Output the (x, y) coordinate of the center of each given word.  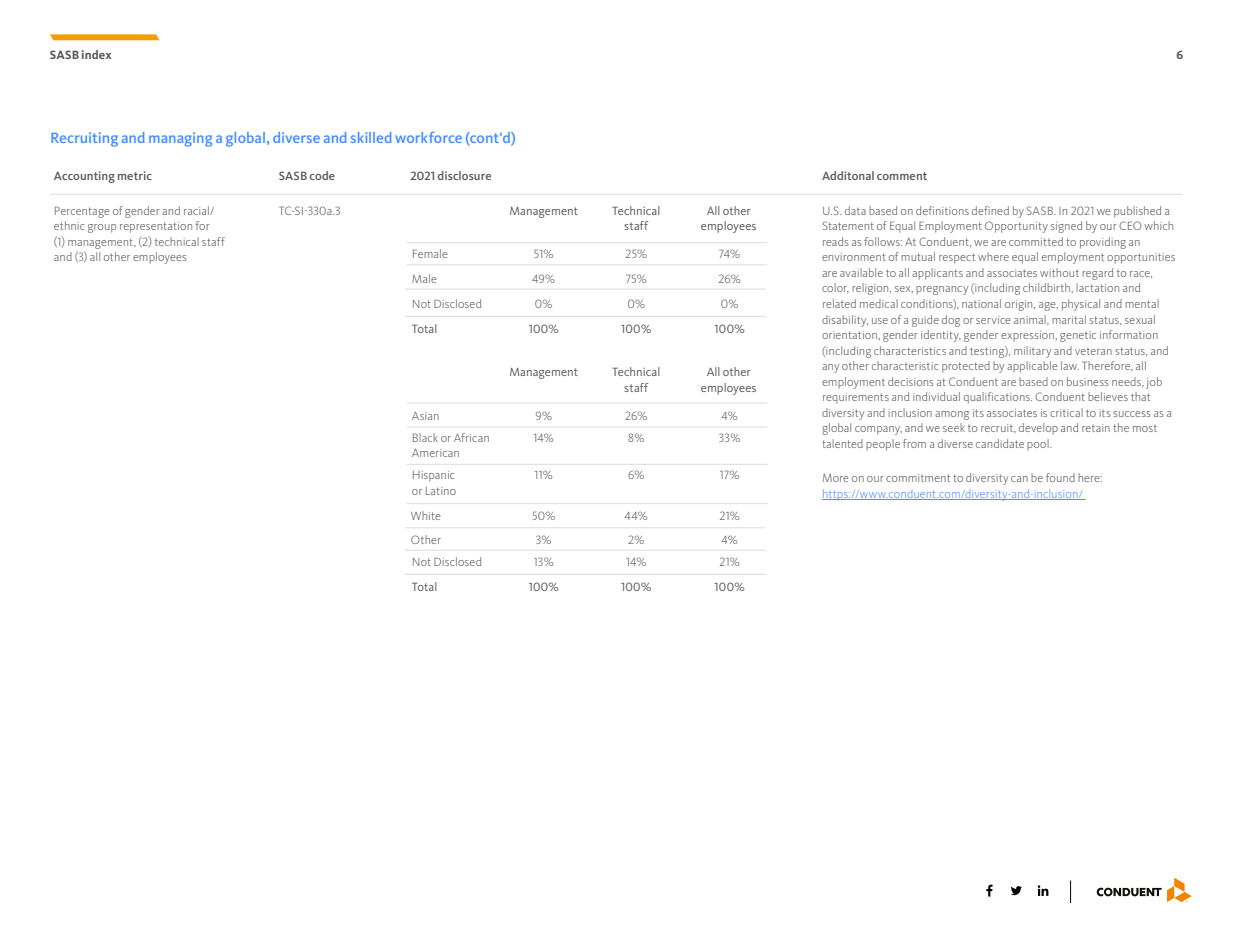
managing (180, 139)
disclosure (464, 175)
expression (1028, 336)
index (96, 54)
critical (1066, 412)
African (471, 437)
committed (1036, 241)
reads (836, 241)
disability (845, 321)
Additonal (848, 175)
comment (902, 176)
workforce (428, 137)
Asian (425, 416)
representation (156, 227)
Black (425, 437)
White (426, 515)
